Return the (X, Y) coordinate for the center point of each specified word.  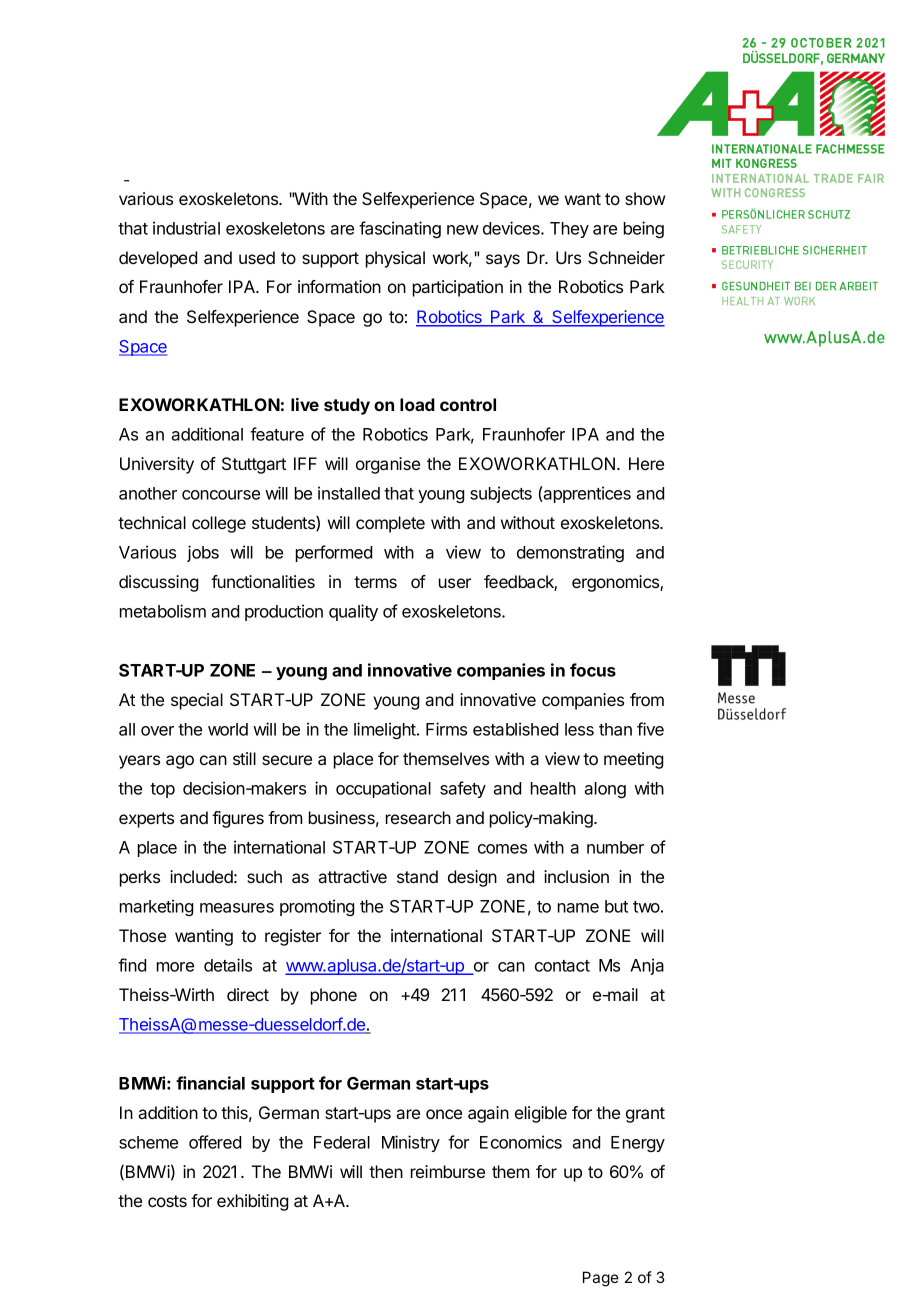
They (569, 230)
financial (210, 1083)
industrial (186, 228)
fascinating (400, 229)
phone (334, 996)
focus (593, 670)
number (615, 847)
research (418, 817)
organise (388, 465)
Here (646, 463)
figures (238, 819)
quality (353, 612)
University (157, 465)
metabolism (163, 611)
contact (562, 966)
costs (167, 1201)
